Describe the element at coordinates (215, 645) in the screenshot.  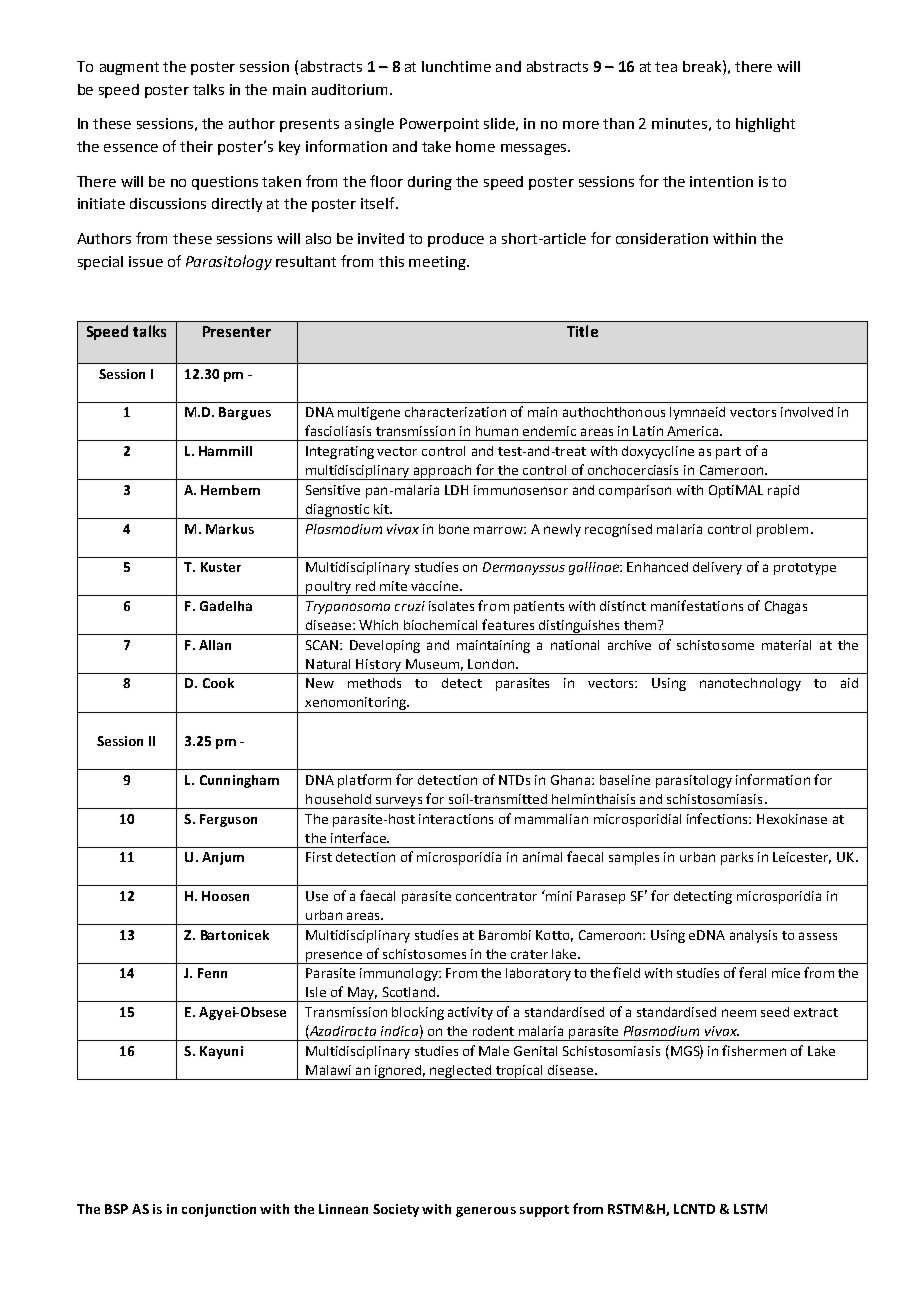
I see `Allan` at that location.
